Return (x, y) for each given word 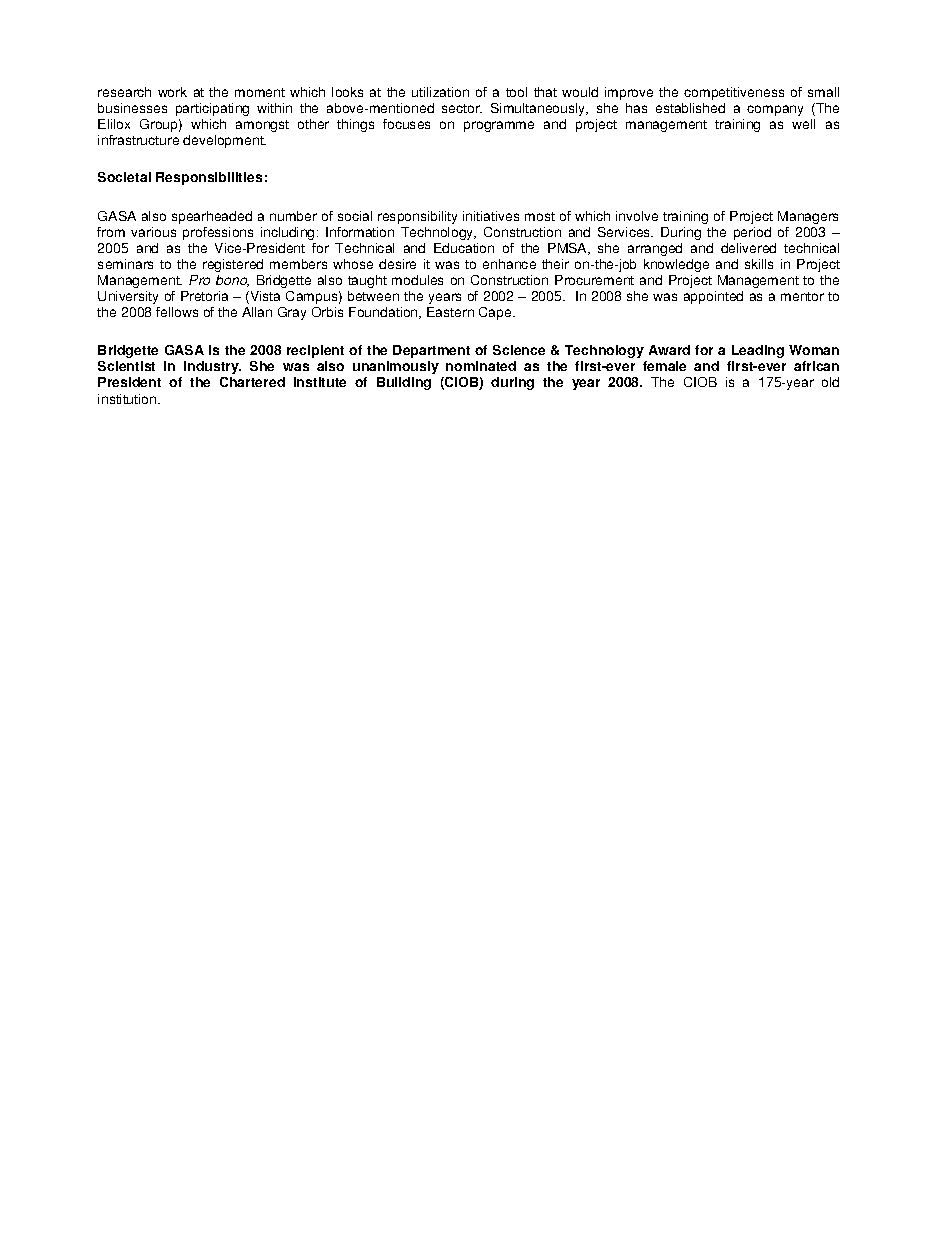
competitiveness (734, 93)
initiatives (491, 216)
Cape (496, 313)
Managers (808, 217)
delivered (748, 248)
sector (462, 108)
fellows (177, 312)
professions (218, 233)
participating (212, 109)
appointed (713, 297)
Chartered (252, 382)
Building (404, 383)
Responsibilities (209, 178)
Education (464, 248)
